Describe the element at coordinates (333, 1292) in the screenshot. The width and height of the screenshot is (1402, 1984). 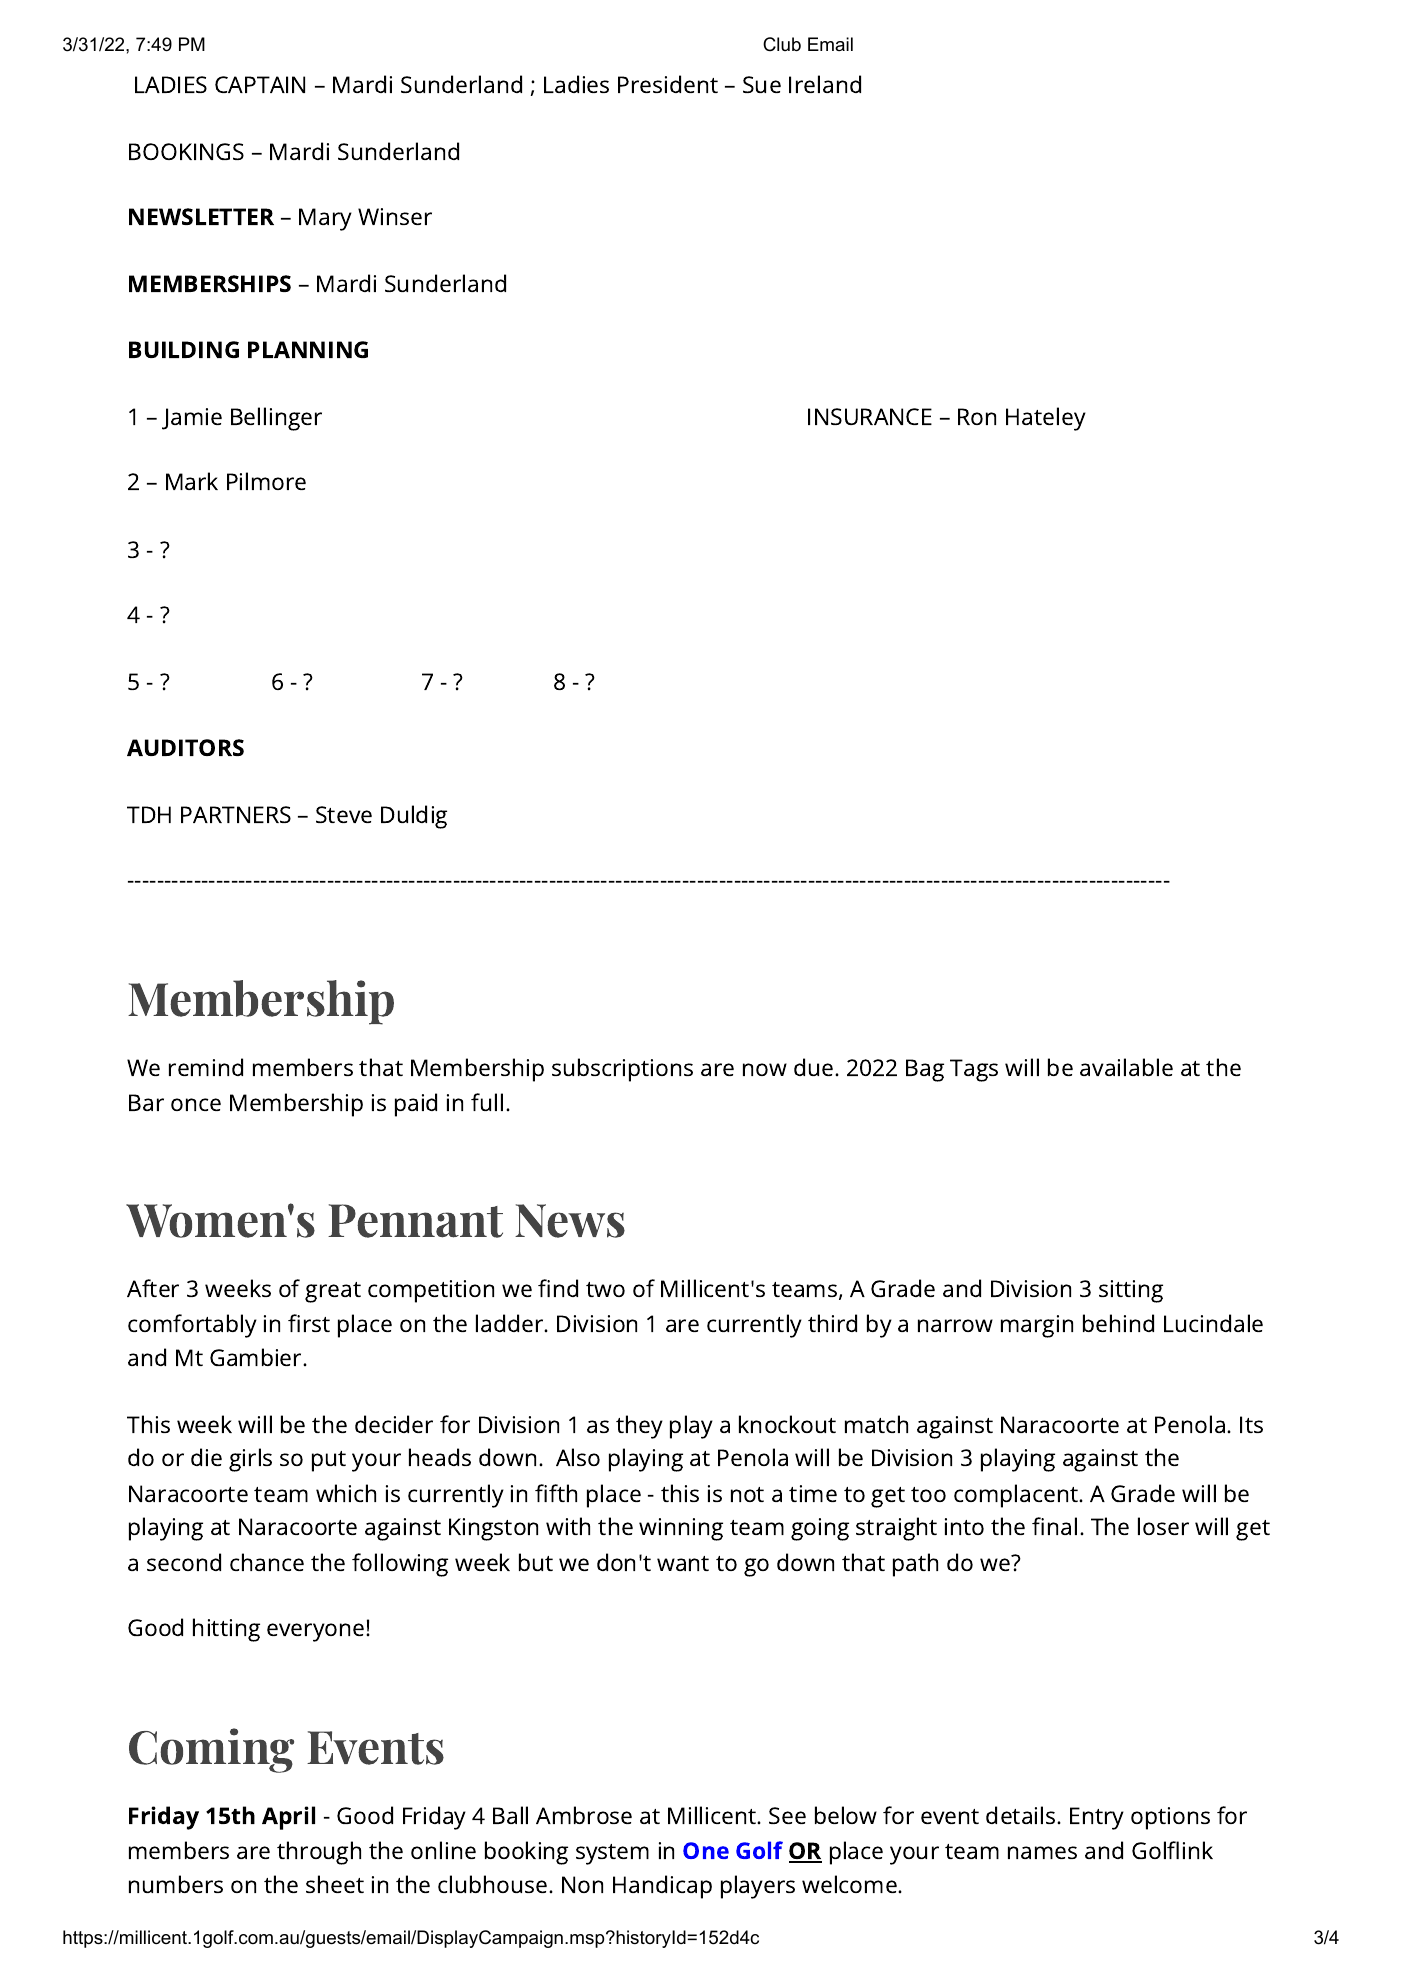
I see `great` at that location.
